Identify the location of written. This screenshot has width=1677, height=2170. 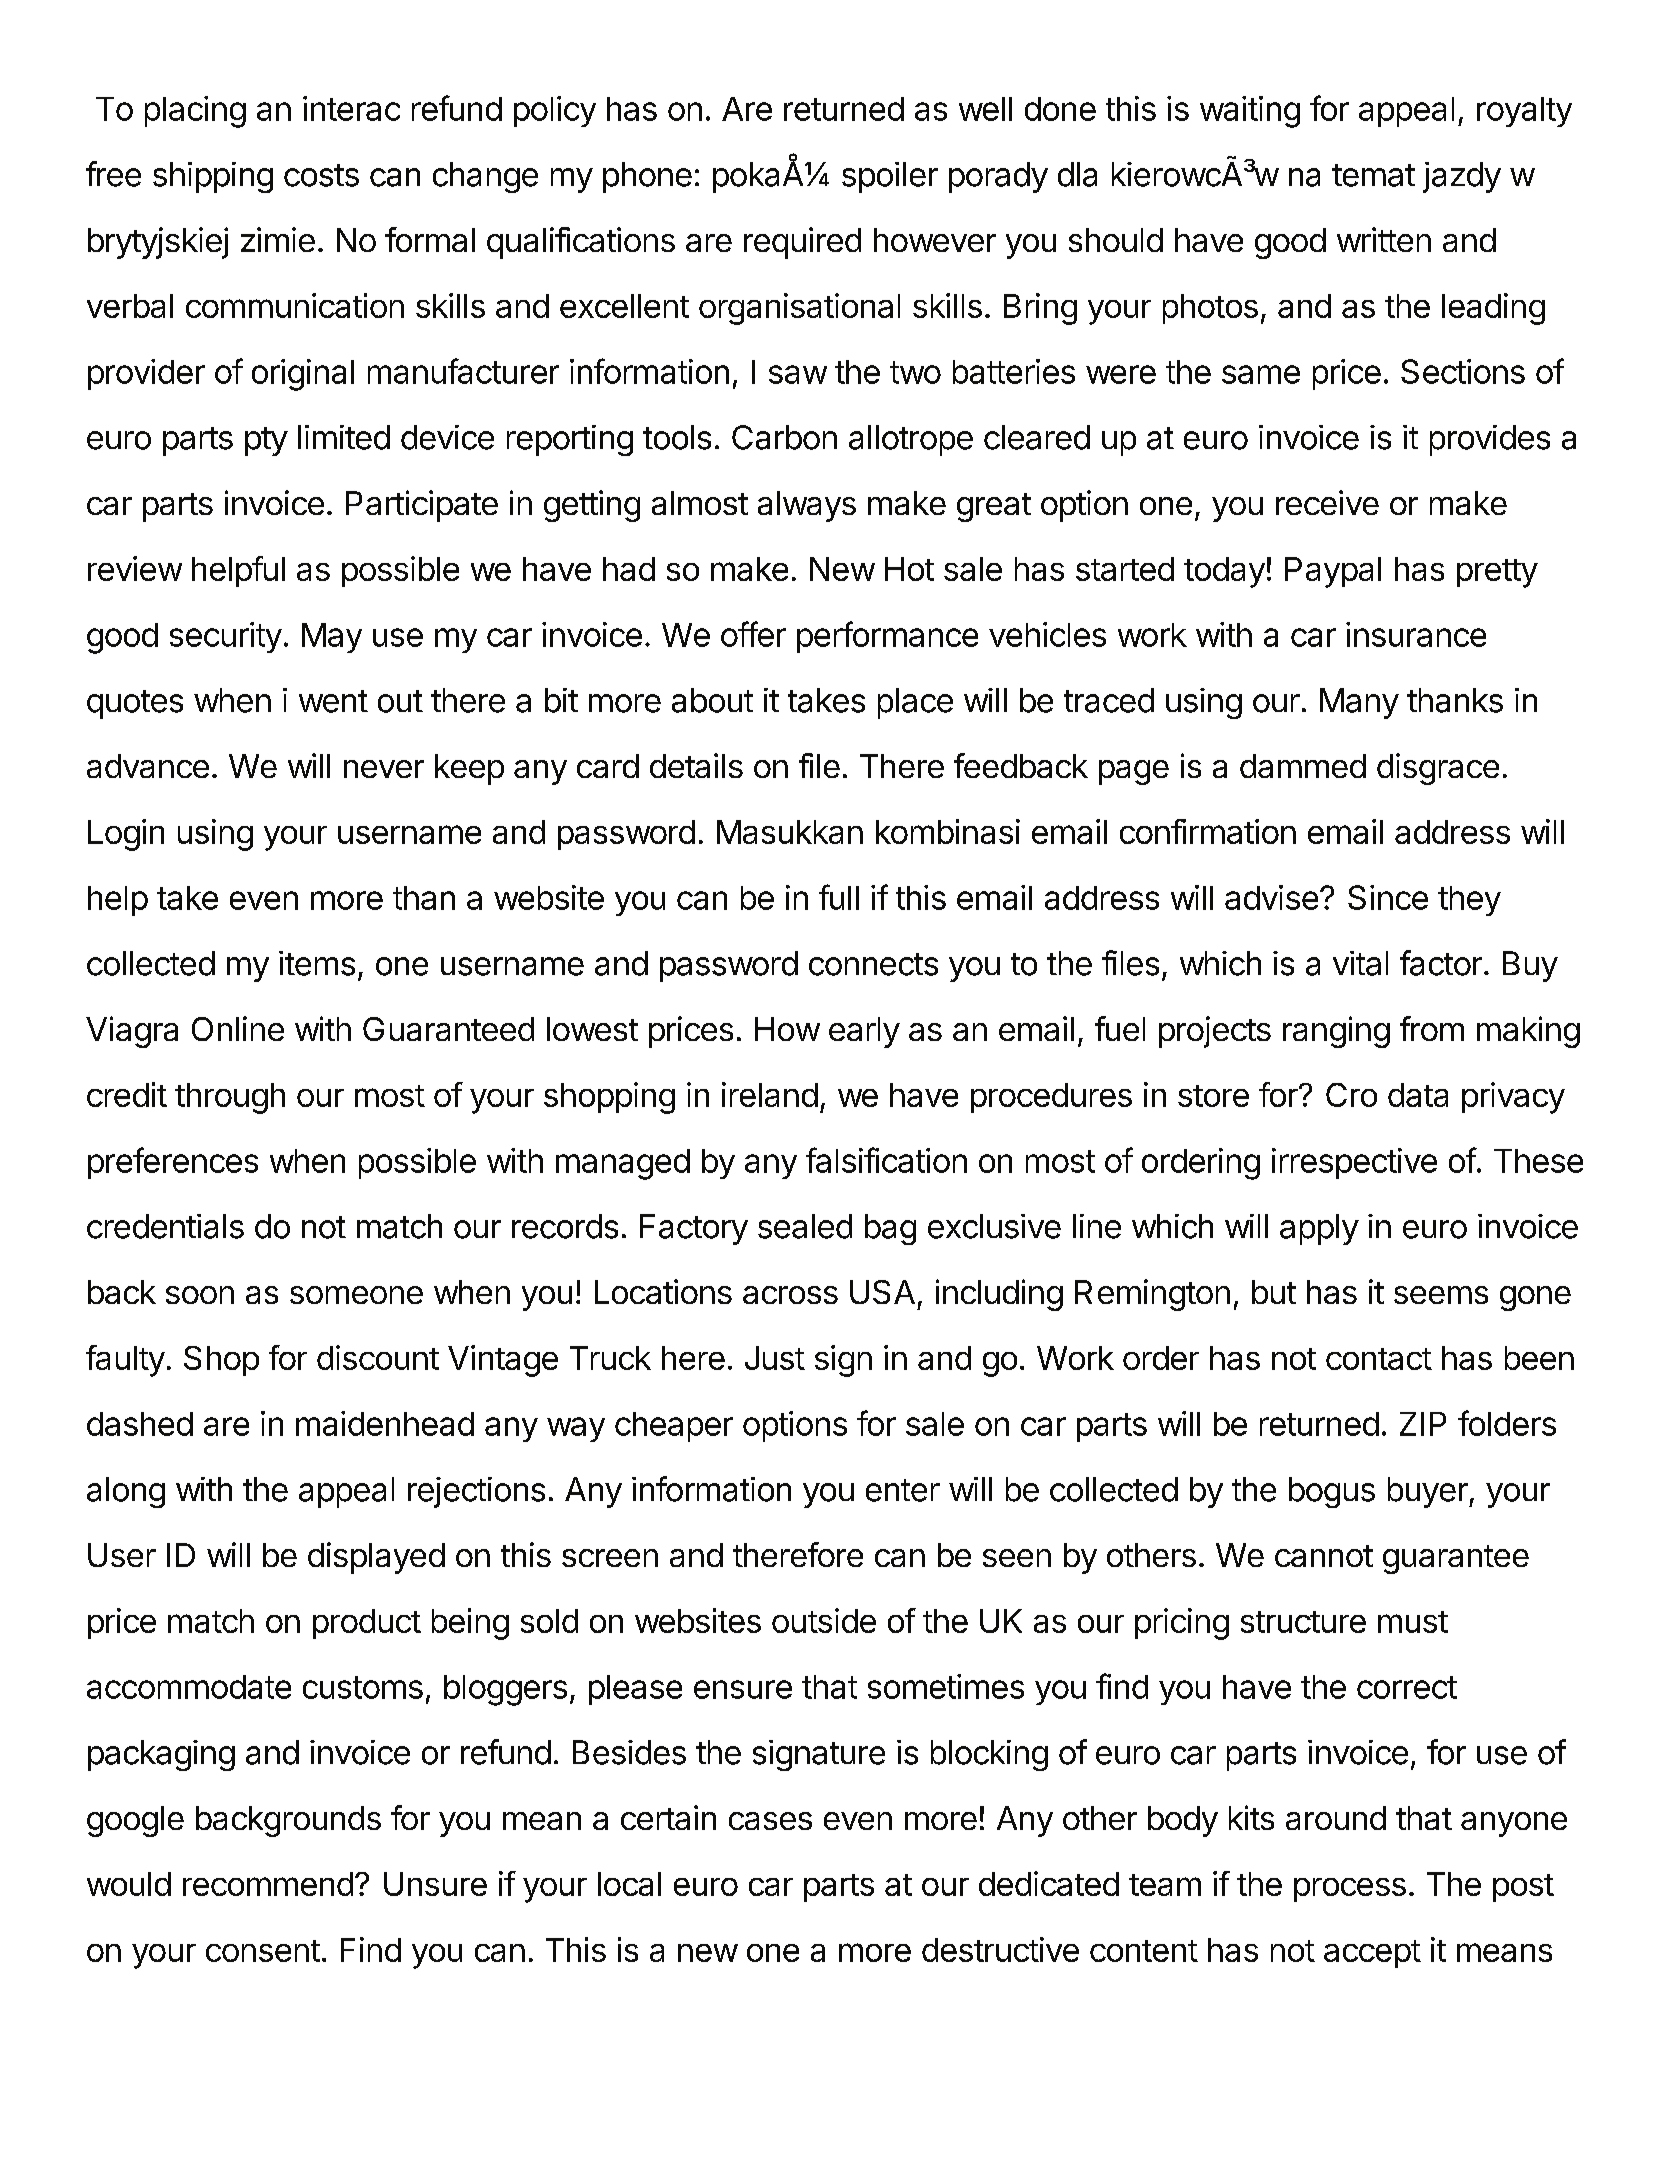
(1384, 239).
